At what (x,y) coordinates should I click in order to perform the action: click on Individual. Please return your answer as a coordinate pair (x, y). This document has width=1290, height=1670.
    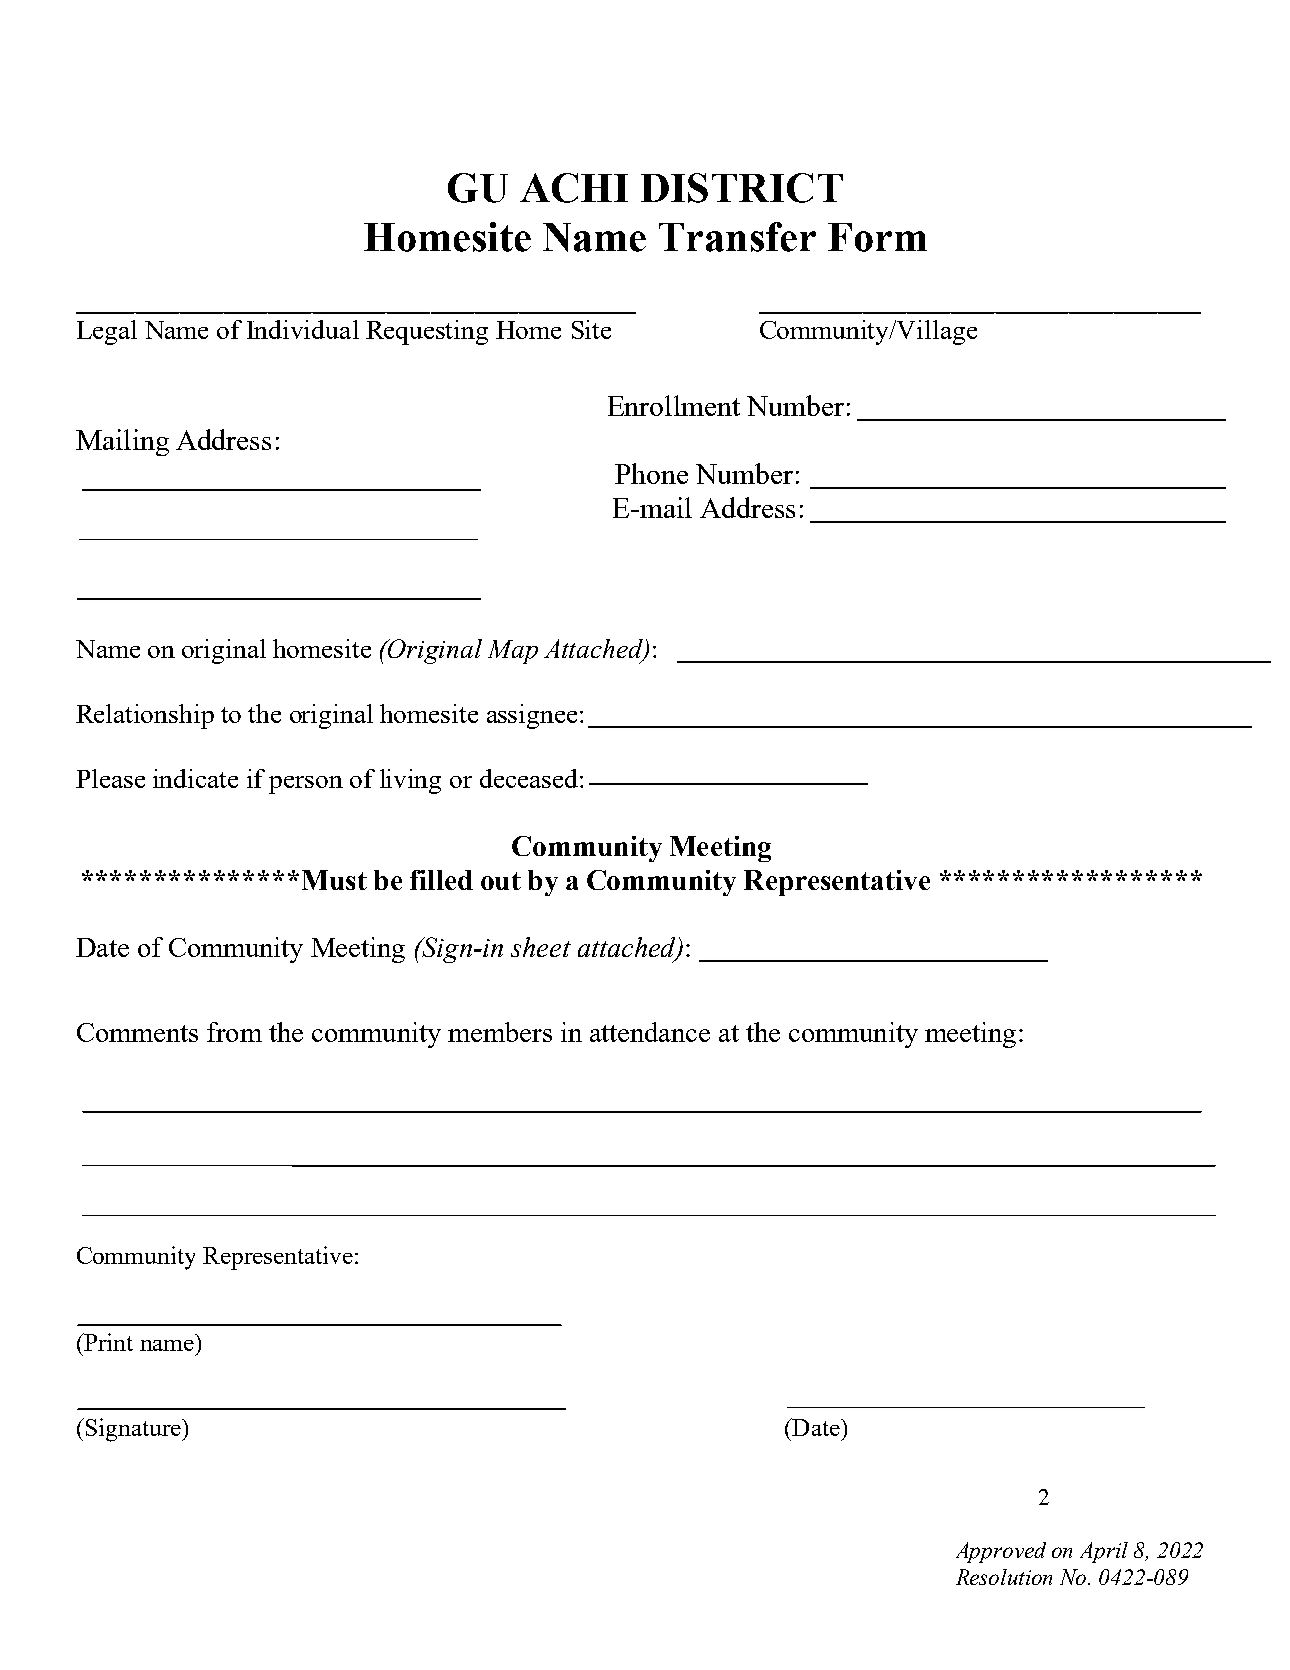
    Looking at the image, I should click on (303, 329).
